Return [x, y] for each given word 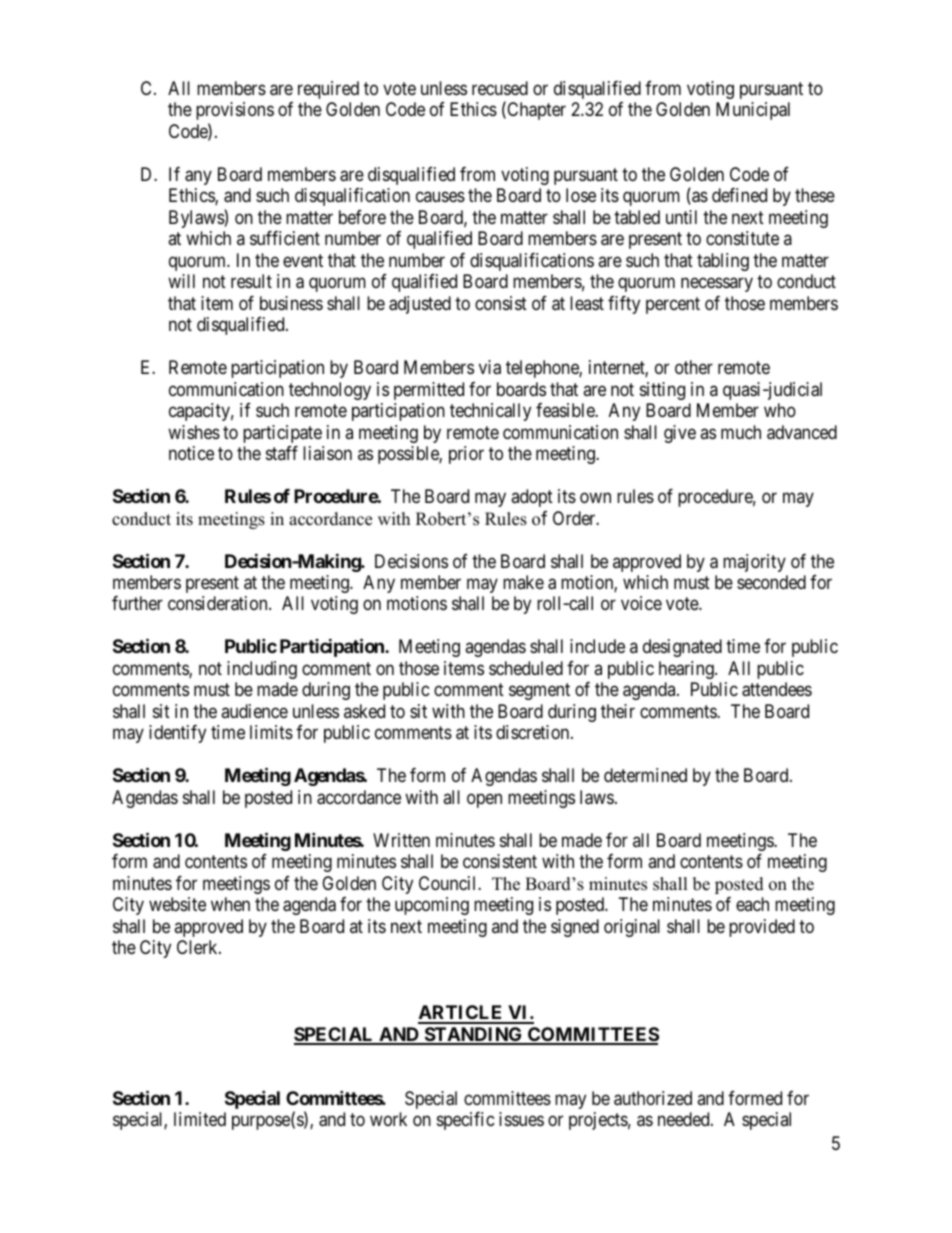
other [694, 367]
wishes [194, 432]
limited [200, 1119]
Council [449, 883]
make [523, 582]
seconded [771, 582]
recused [500, 88]
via [490, 367]
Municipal [753, 111]
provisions [235, 111]
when [230, 904]
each [752, 904]
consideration [219, 603]
